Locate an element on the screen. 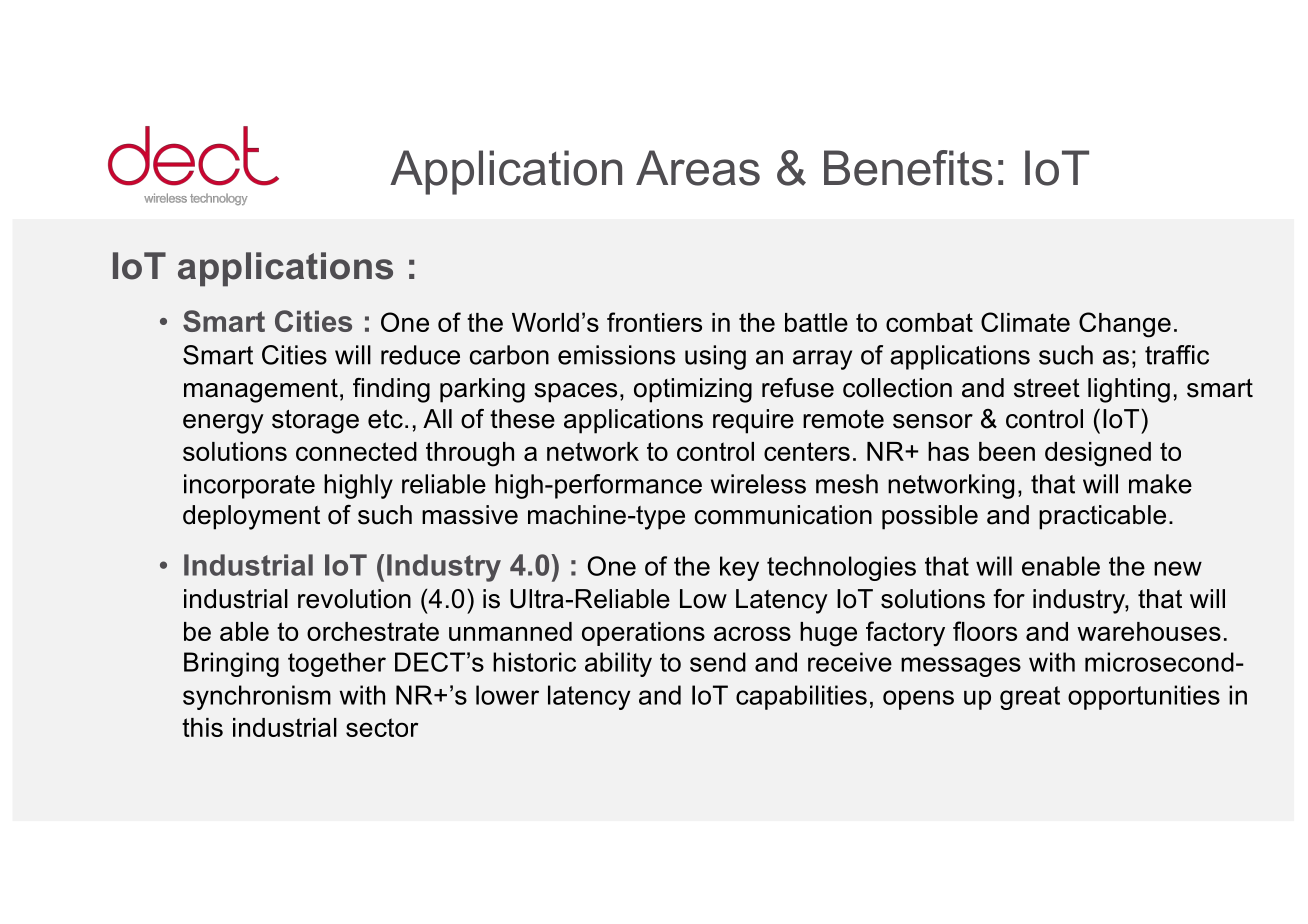 The image size is (1308, 924). great is located at coordinates (1030, 698).
